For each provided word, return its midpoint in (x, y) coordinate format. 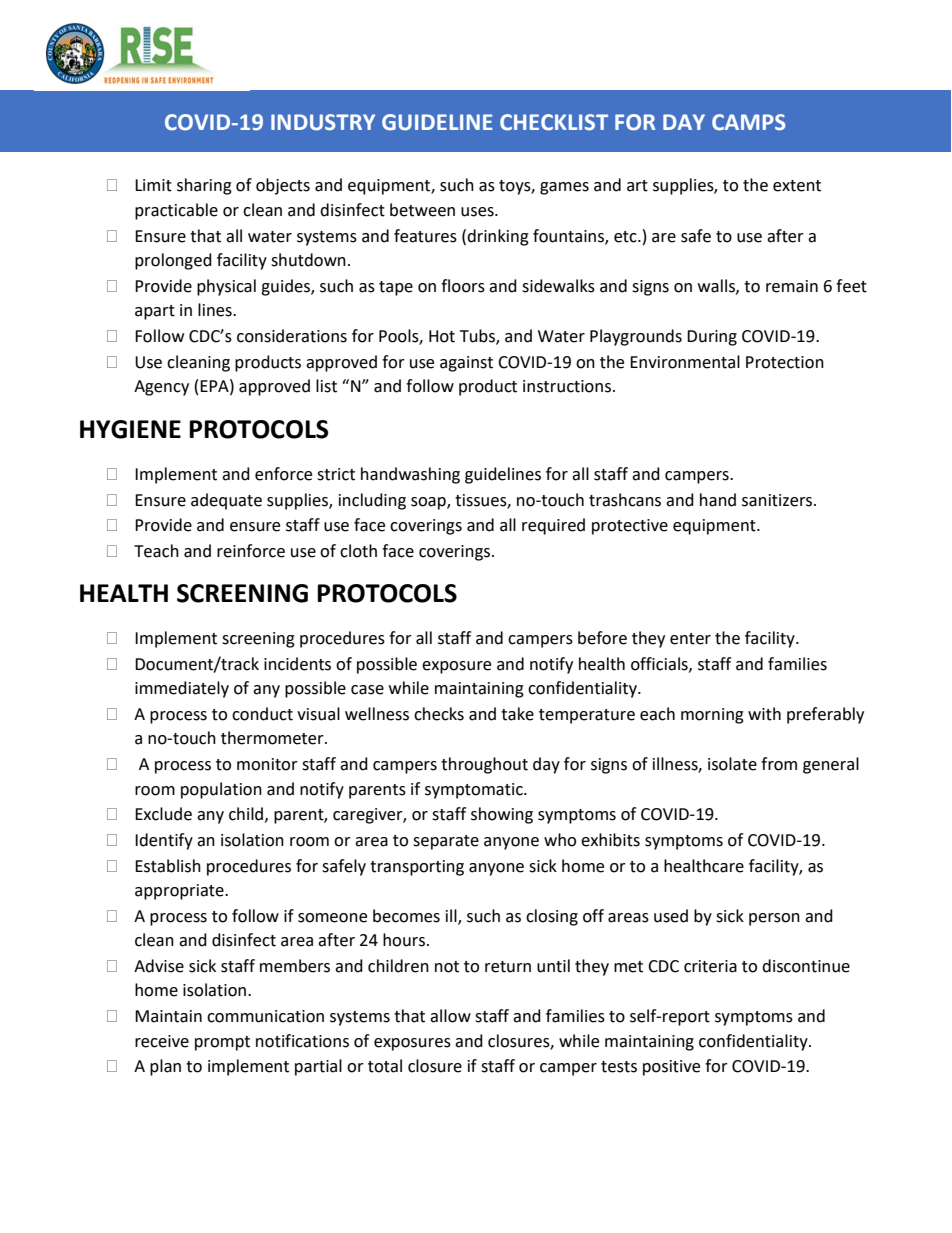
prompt (222, 1043)
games (564, 188)
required (553, 526)
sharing (204, 186)
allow (450, 1016)
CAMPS (748, 122)
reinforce (251, 551)
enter (690, 639)
